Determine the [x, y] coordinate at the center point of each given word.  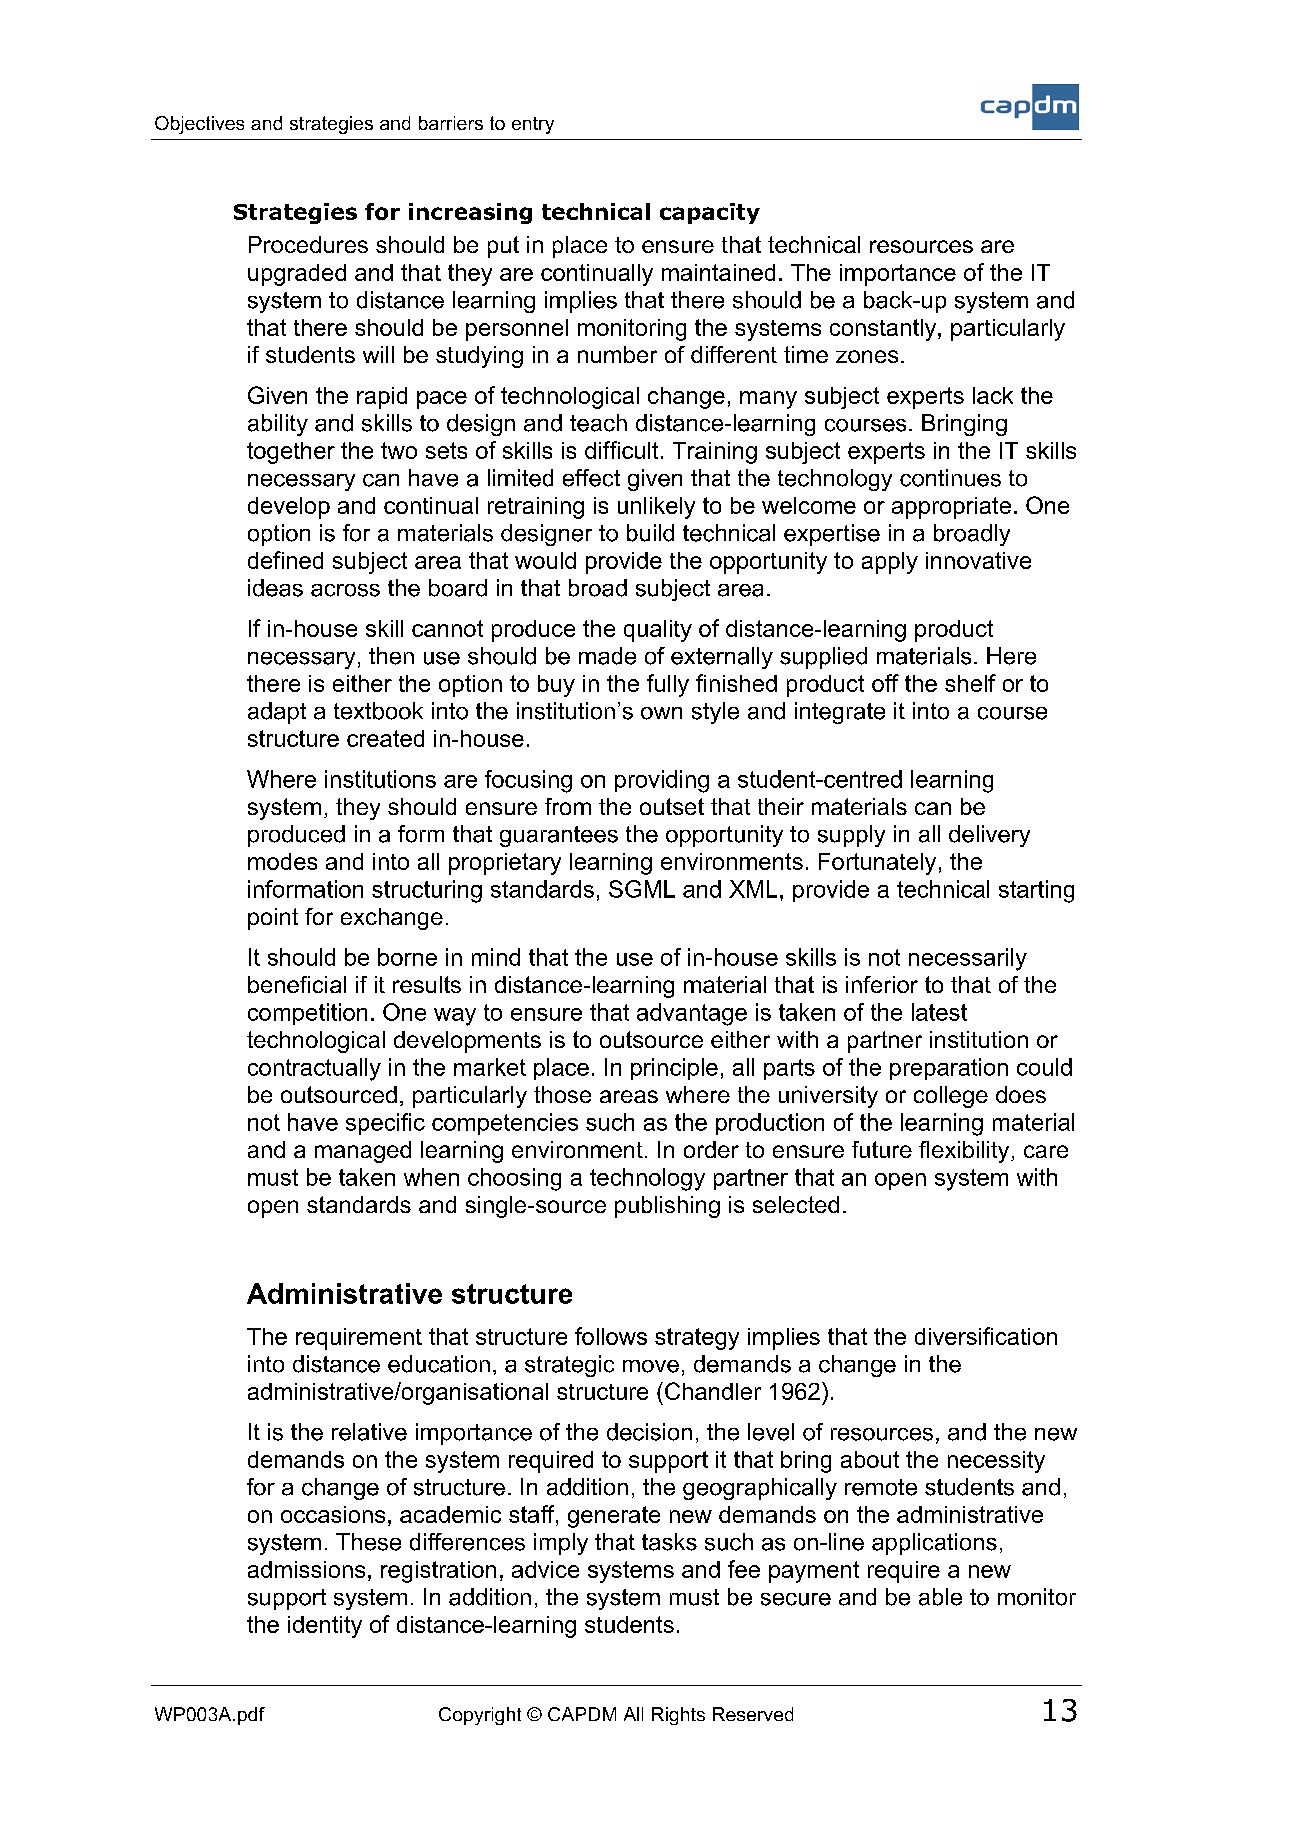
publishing [667, 1207]
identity [325, 1627]
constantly [884, 330]
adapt [277, 713]
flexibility [965, 1152]
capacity [710, 213]
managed [363, 1152]
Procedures [308, 244]
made [607, 656]
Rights [678, 1716]
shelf [970, 683]
